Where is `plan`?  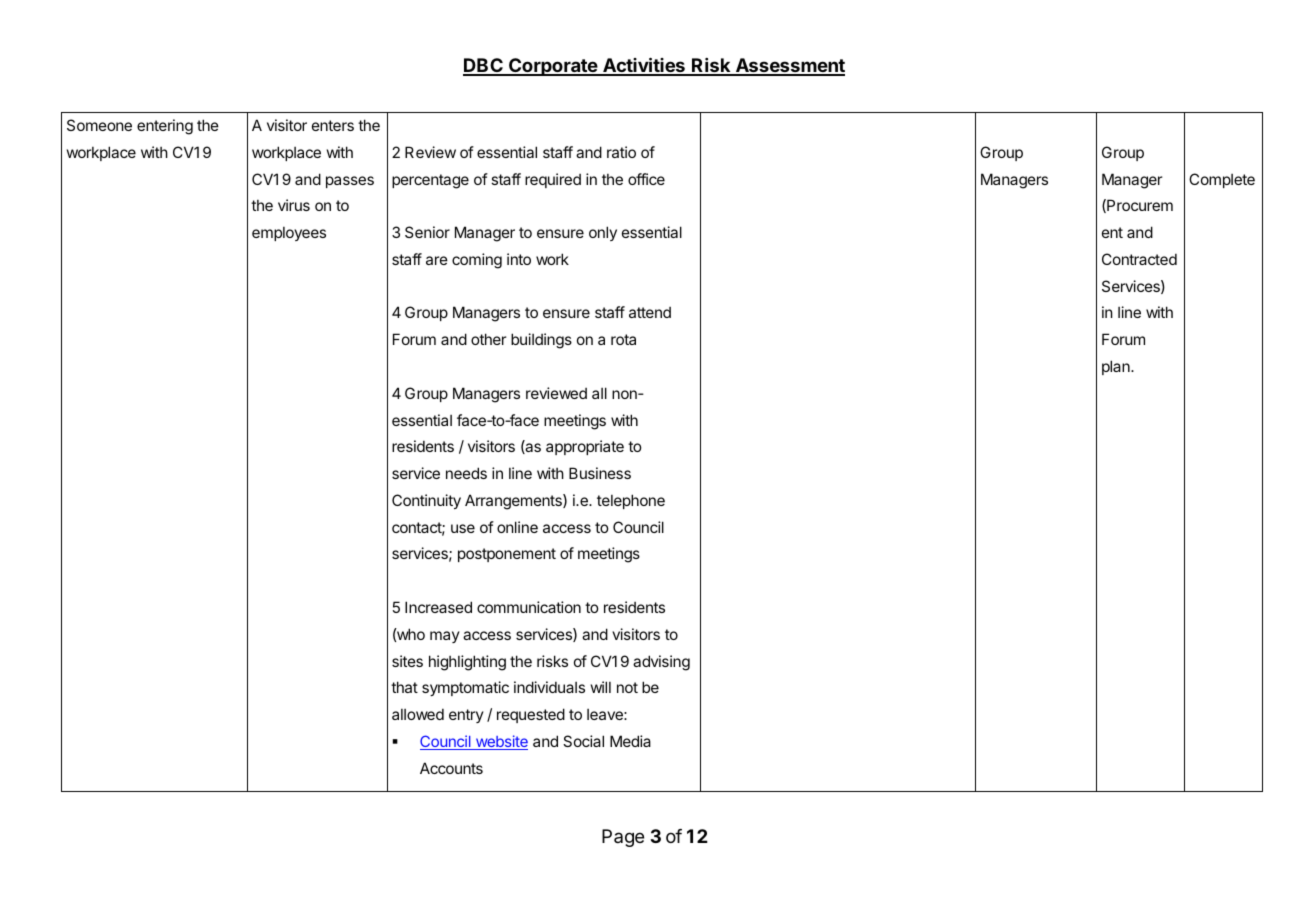
plan is located at coordinates (1117, 367).
